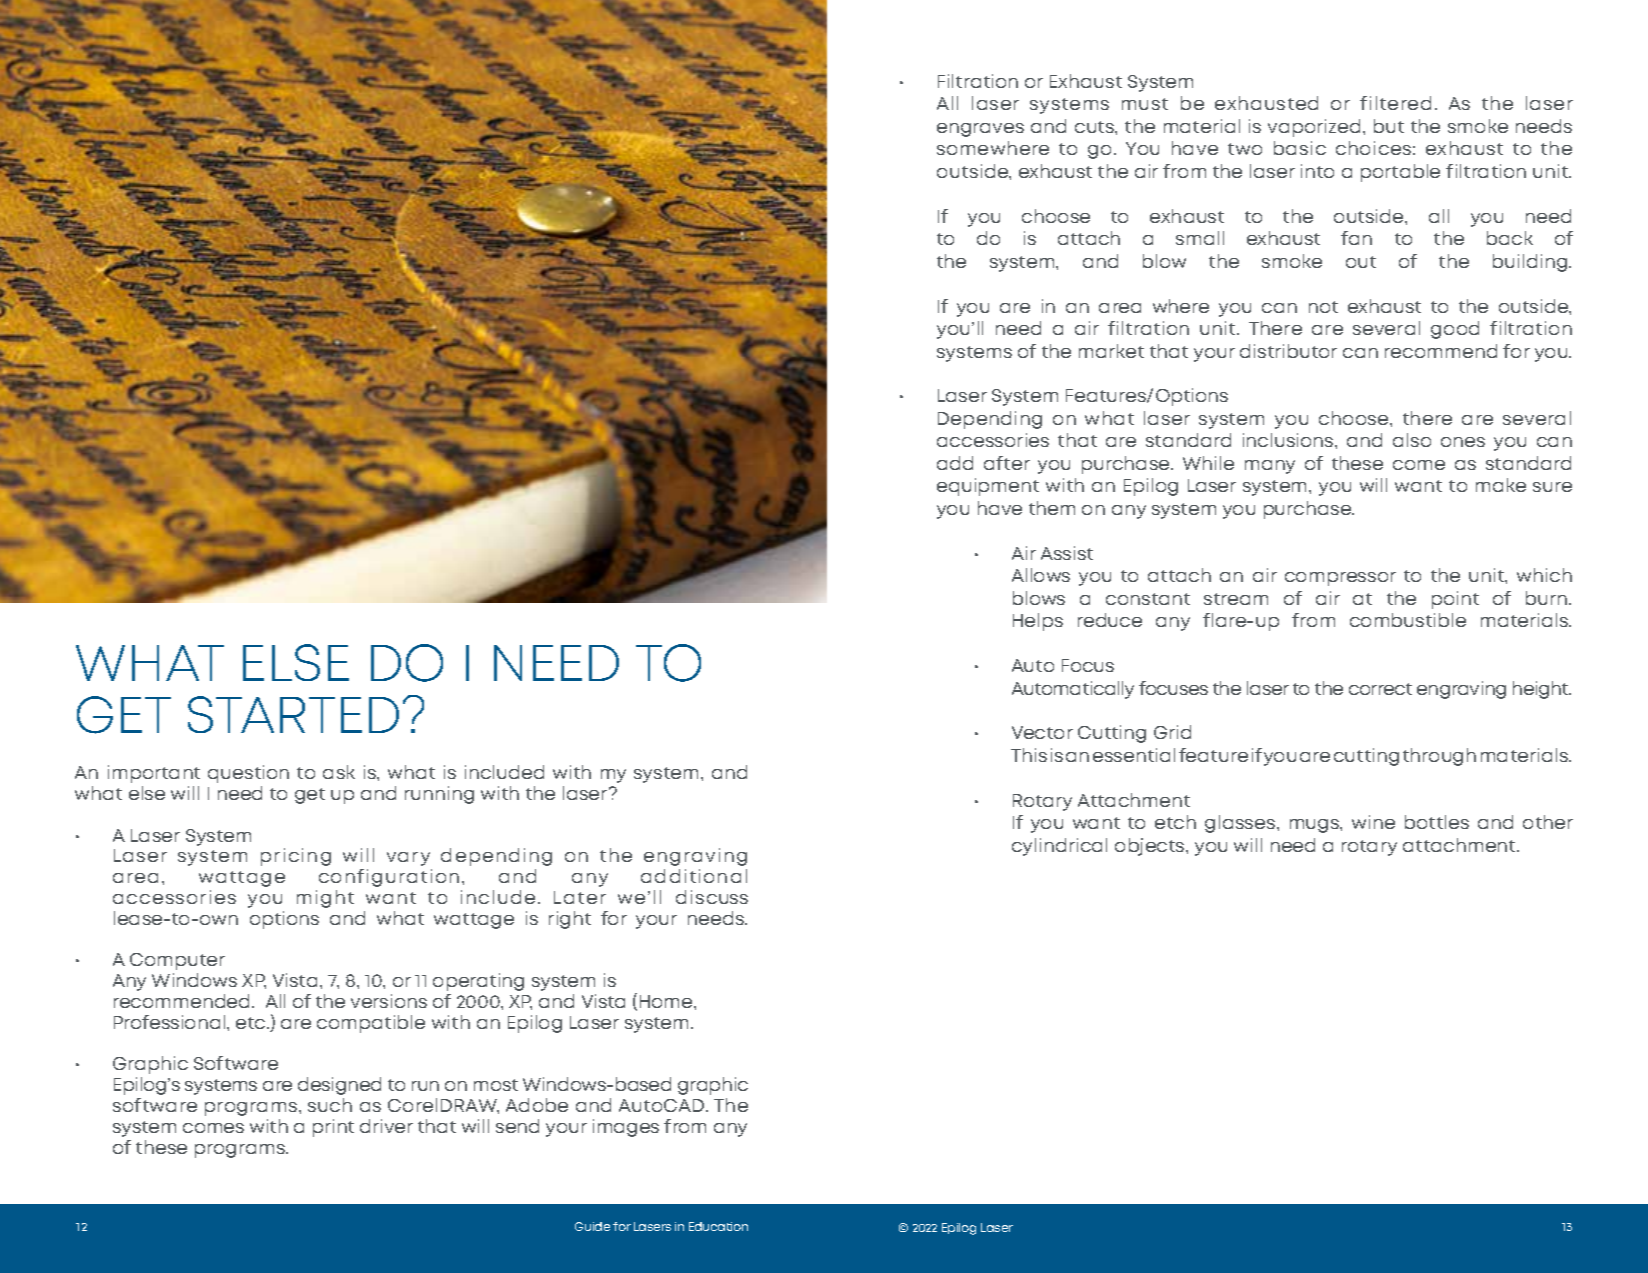 The height and width of the image is (1273, 1648). Describe the element at coordinates (333, 1128) in the image. I see `print` at that location.
